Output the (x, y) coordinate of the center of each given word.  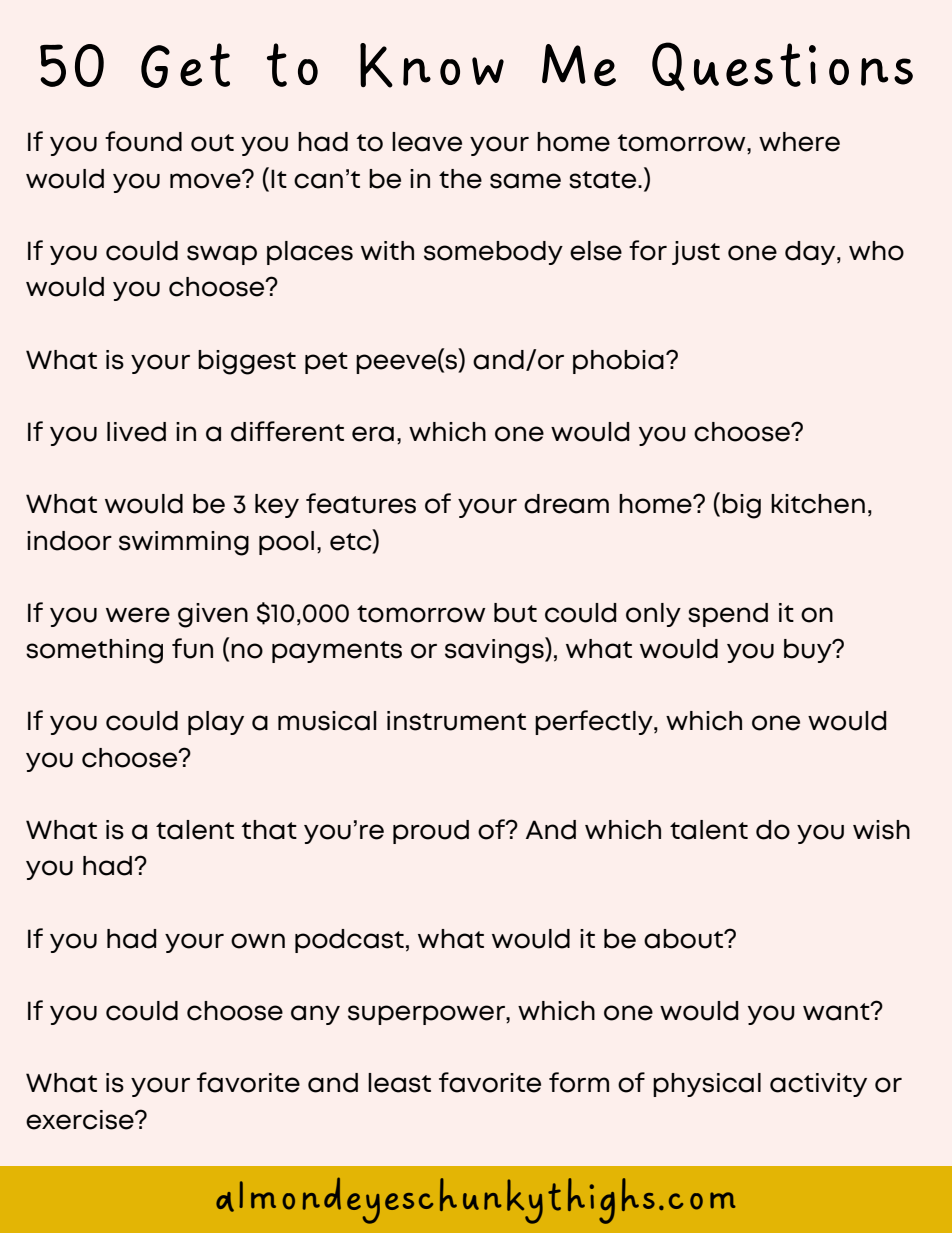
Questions (782, 66)
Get (185, 65)
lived (136, 432)
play (216, 723)
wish (881, 830)
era (373, 434)
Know (432, 65)
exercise (81, 1120)
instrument (456, 721)
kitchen (818, 504)
